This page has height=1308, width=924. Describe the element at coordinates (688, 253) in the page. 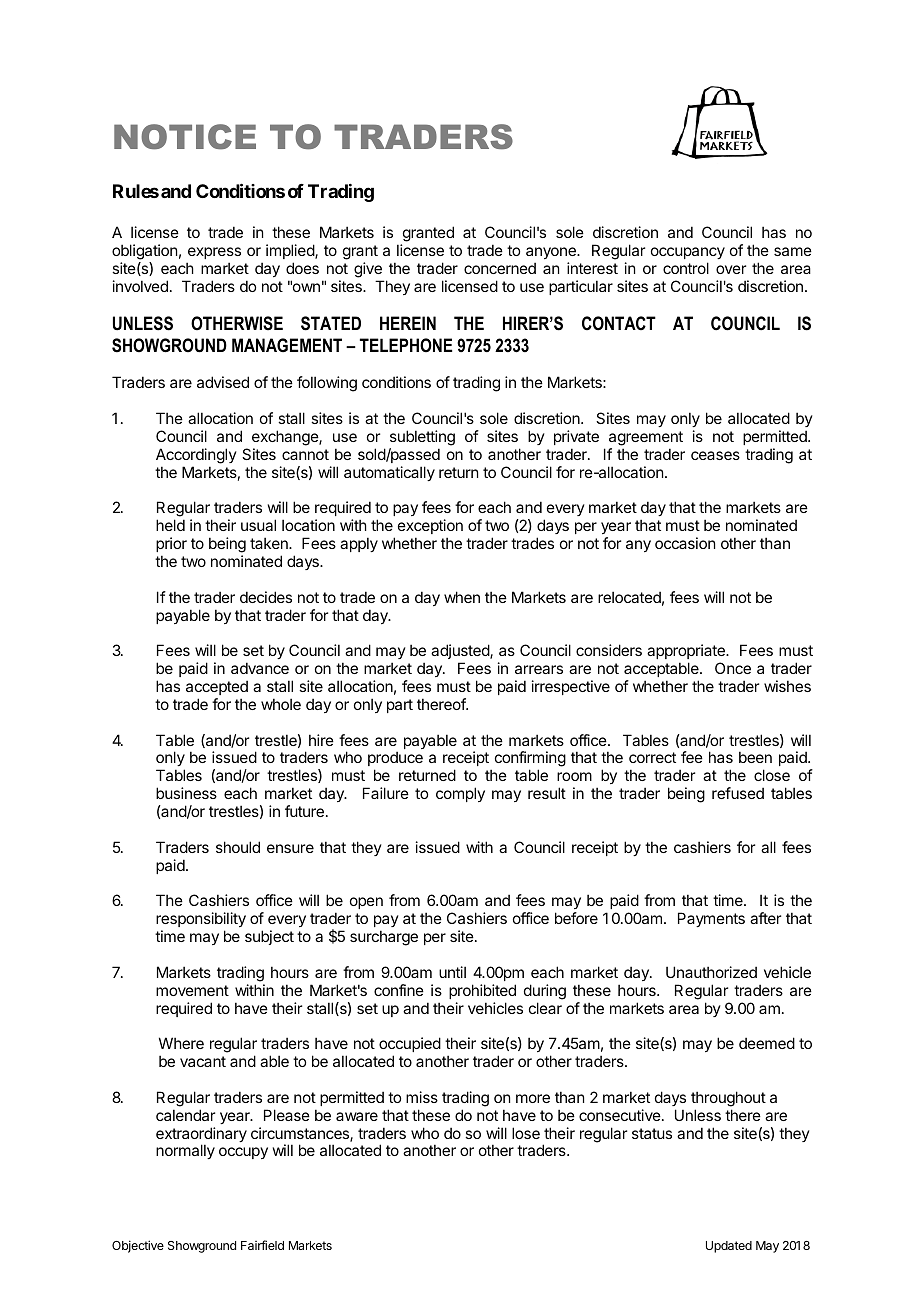

I see `occupancy` at that location.
